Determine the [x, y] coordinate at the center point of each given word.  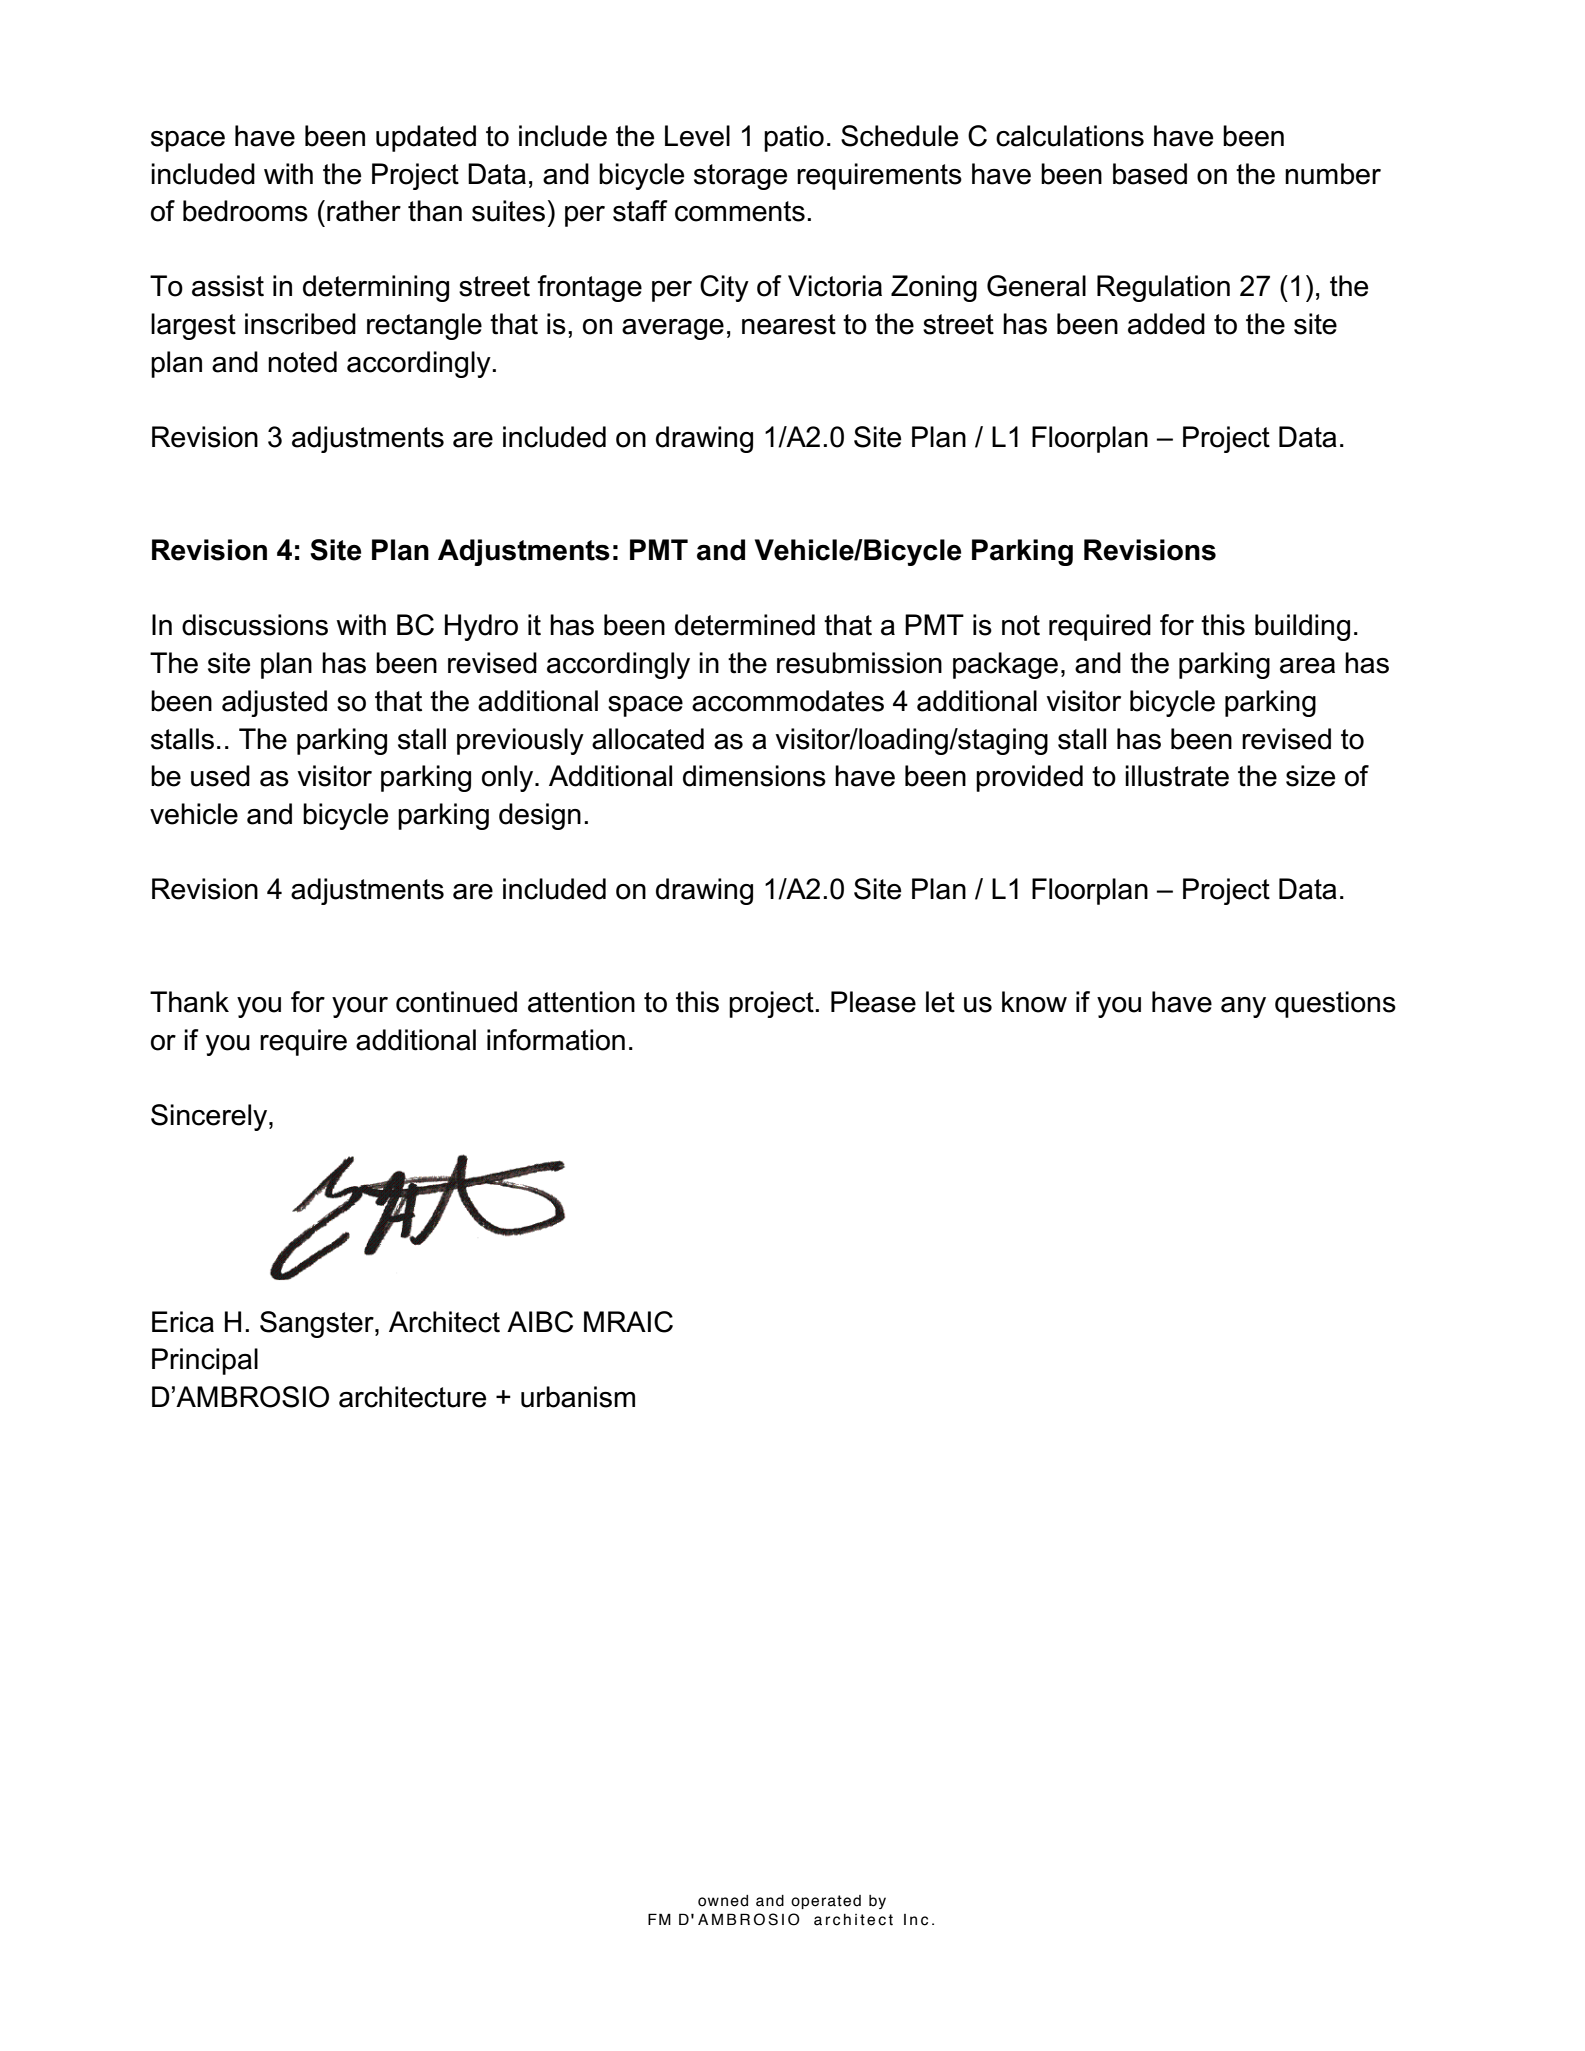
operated [826, 1902]
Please [873, 1002]
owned [723, 1901]
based [1150, 174]
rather [364, 211]
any [1243, 1007]
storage [740, 177]
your [360, 1007]
